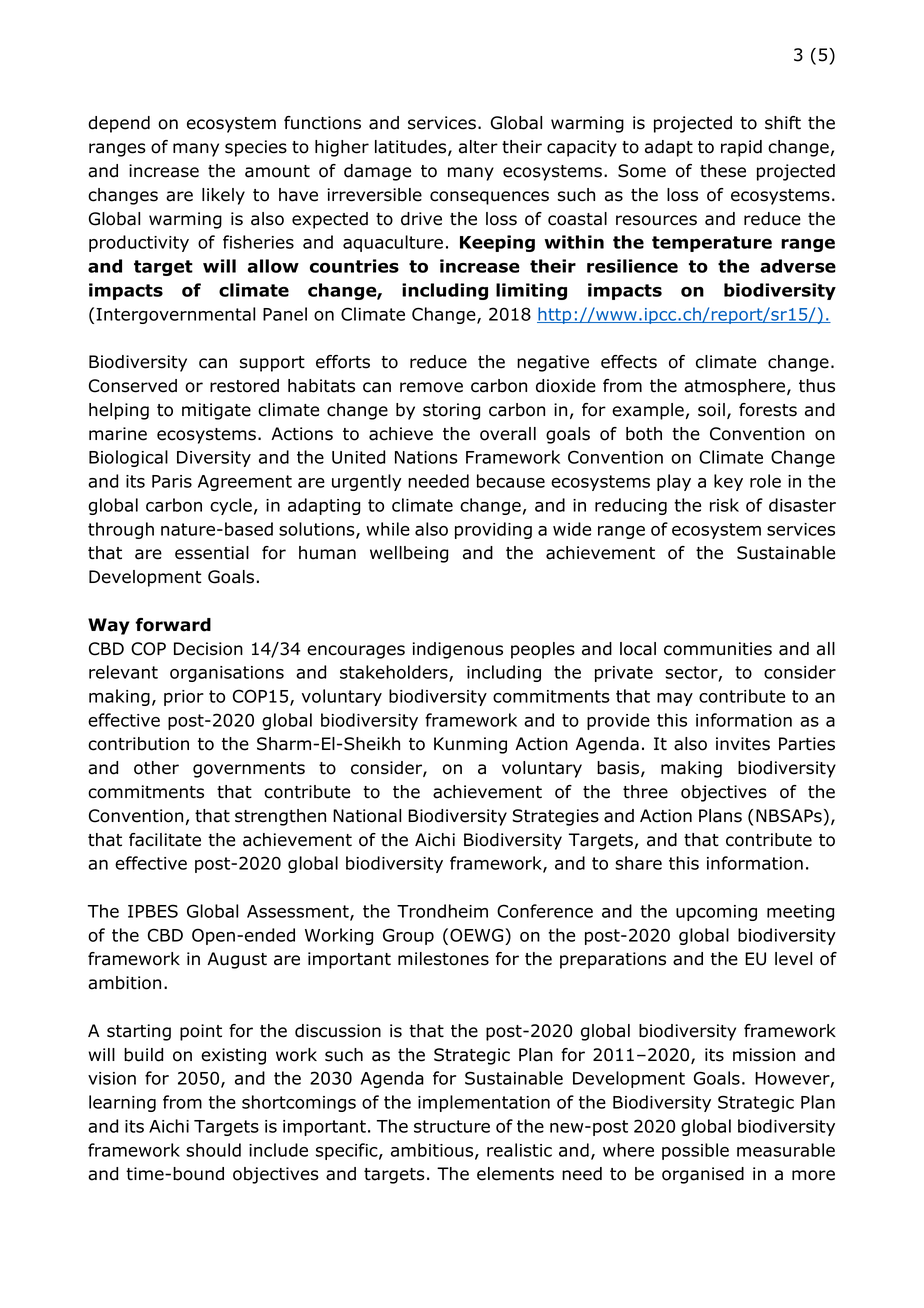 This screenshot has width=924, height=1308. What do you see at coordinates (208, 649) in the screenshot?
I see `Decision` at bounding box center [208, 649].
